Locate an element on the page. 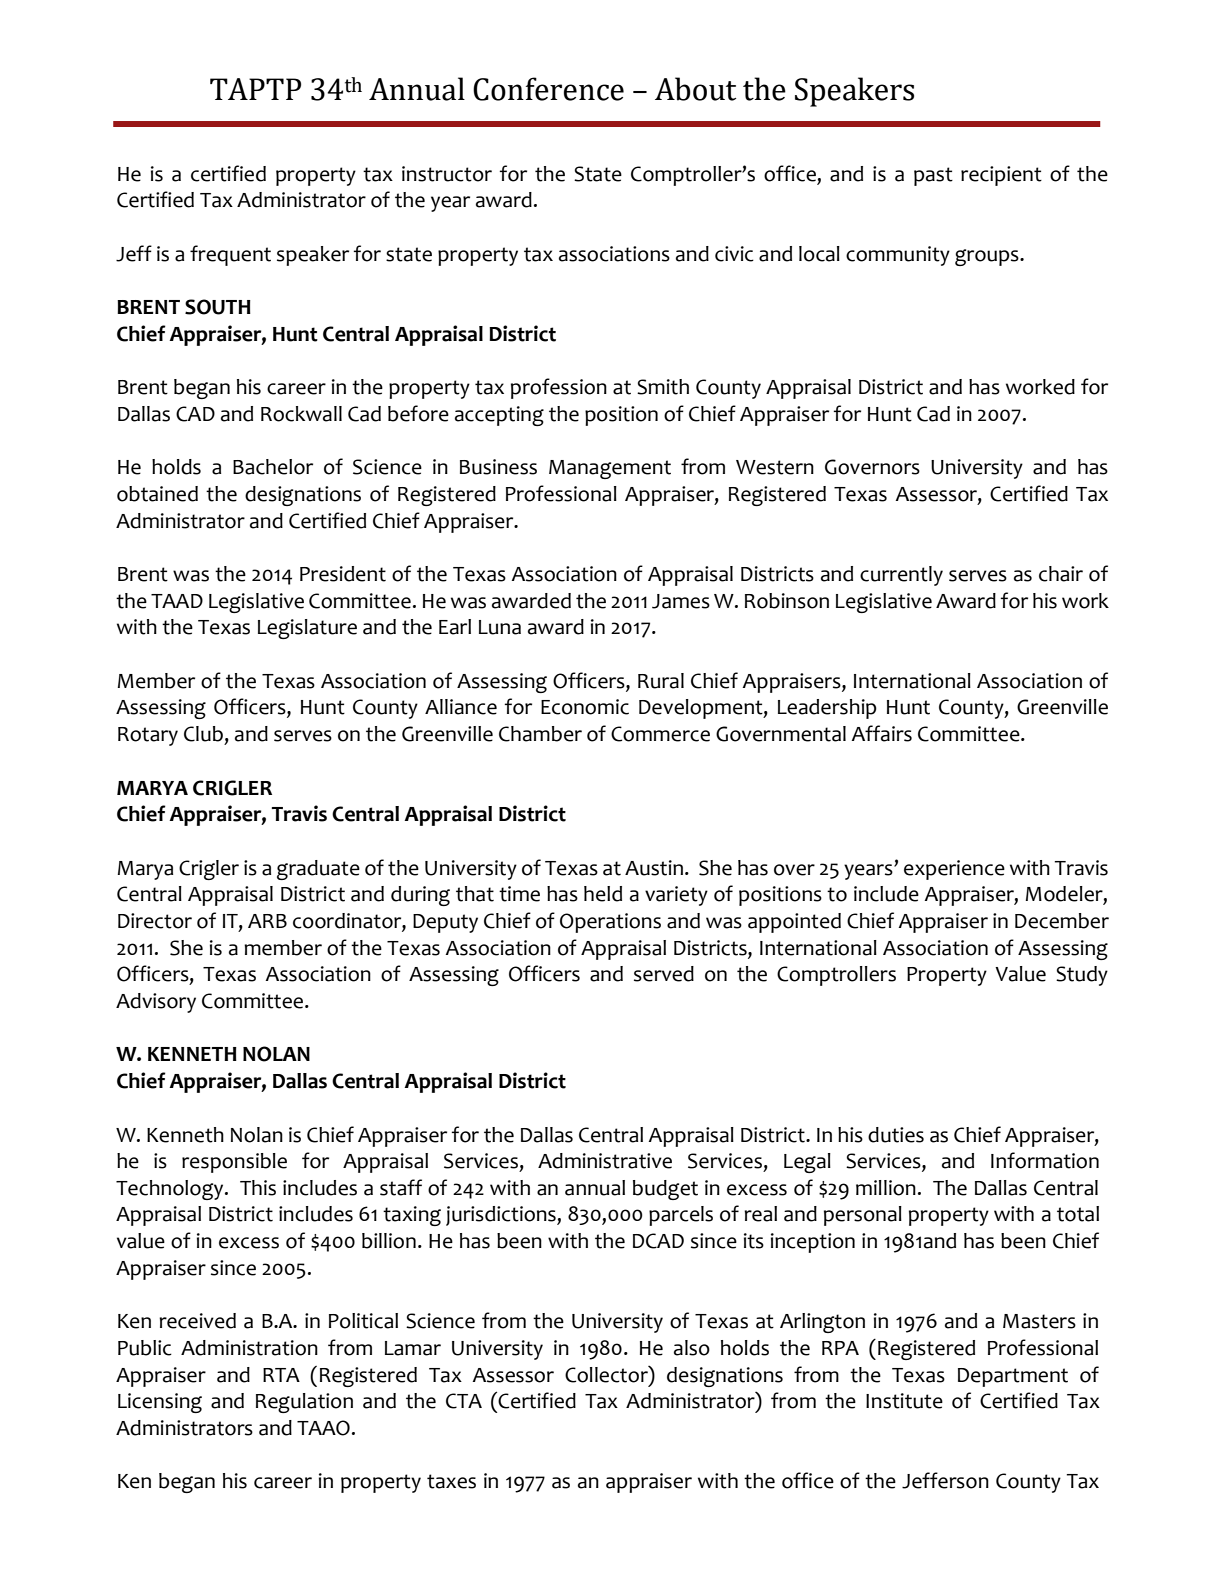 The width and height of the image is (1216, 1574). responsible is located at coordinates (234, 1163).
